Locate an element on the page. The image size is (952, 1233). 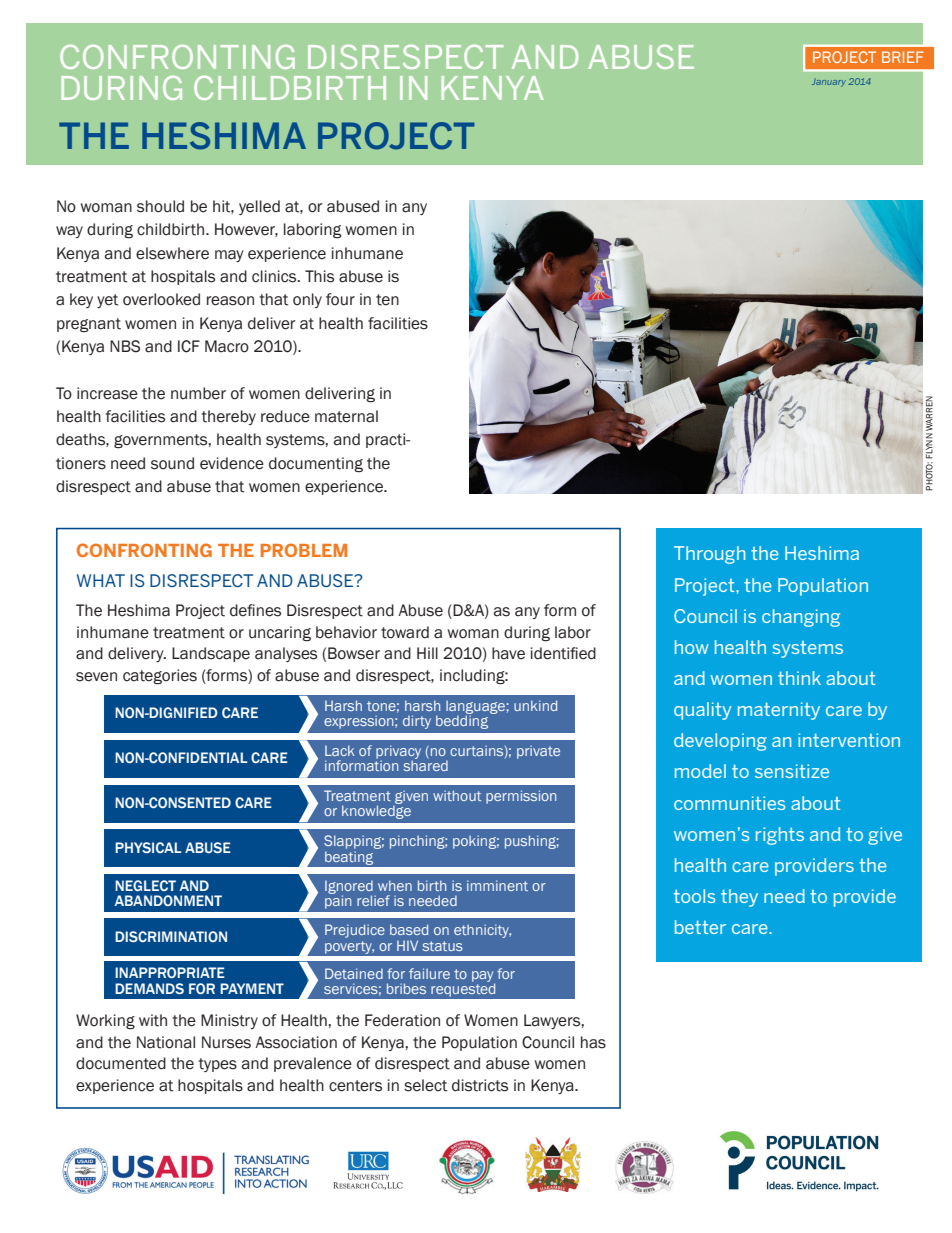
What is located at coordinates (101, 580).
